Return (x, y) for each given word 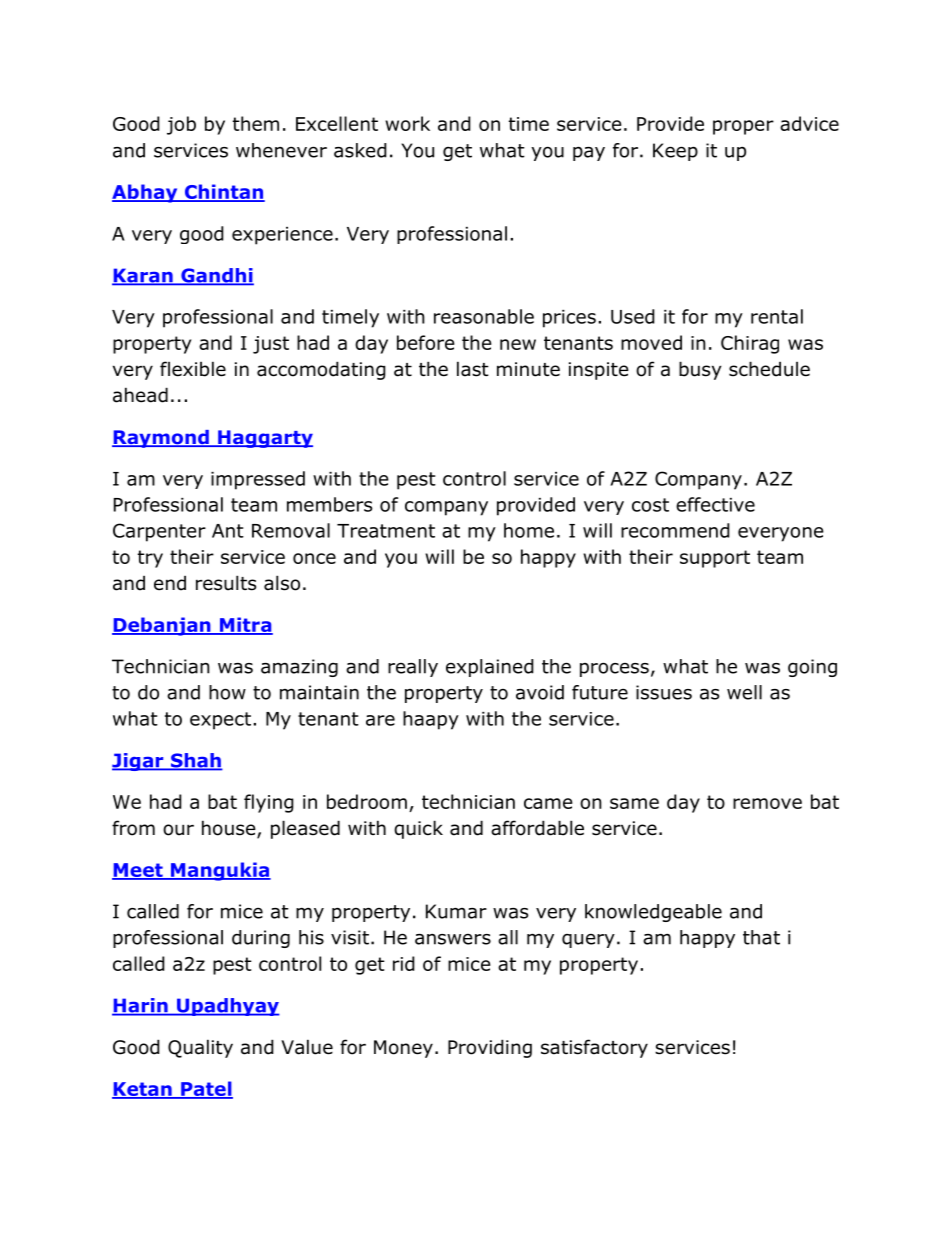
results (226, 583)
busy (700, 370)
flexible (193, 369)
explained (490, 668)
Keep (675, 152)
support (715, 559)
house (230, 829)
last (473, 369)
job (181, 125)
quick (418, 829)
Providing (490, 1048)
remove (767, 803)
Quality (200, 1048)
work (407, 123)
